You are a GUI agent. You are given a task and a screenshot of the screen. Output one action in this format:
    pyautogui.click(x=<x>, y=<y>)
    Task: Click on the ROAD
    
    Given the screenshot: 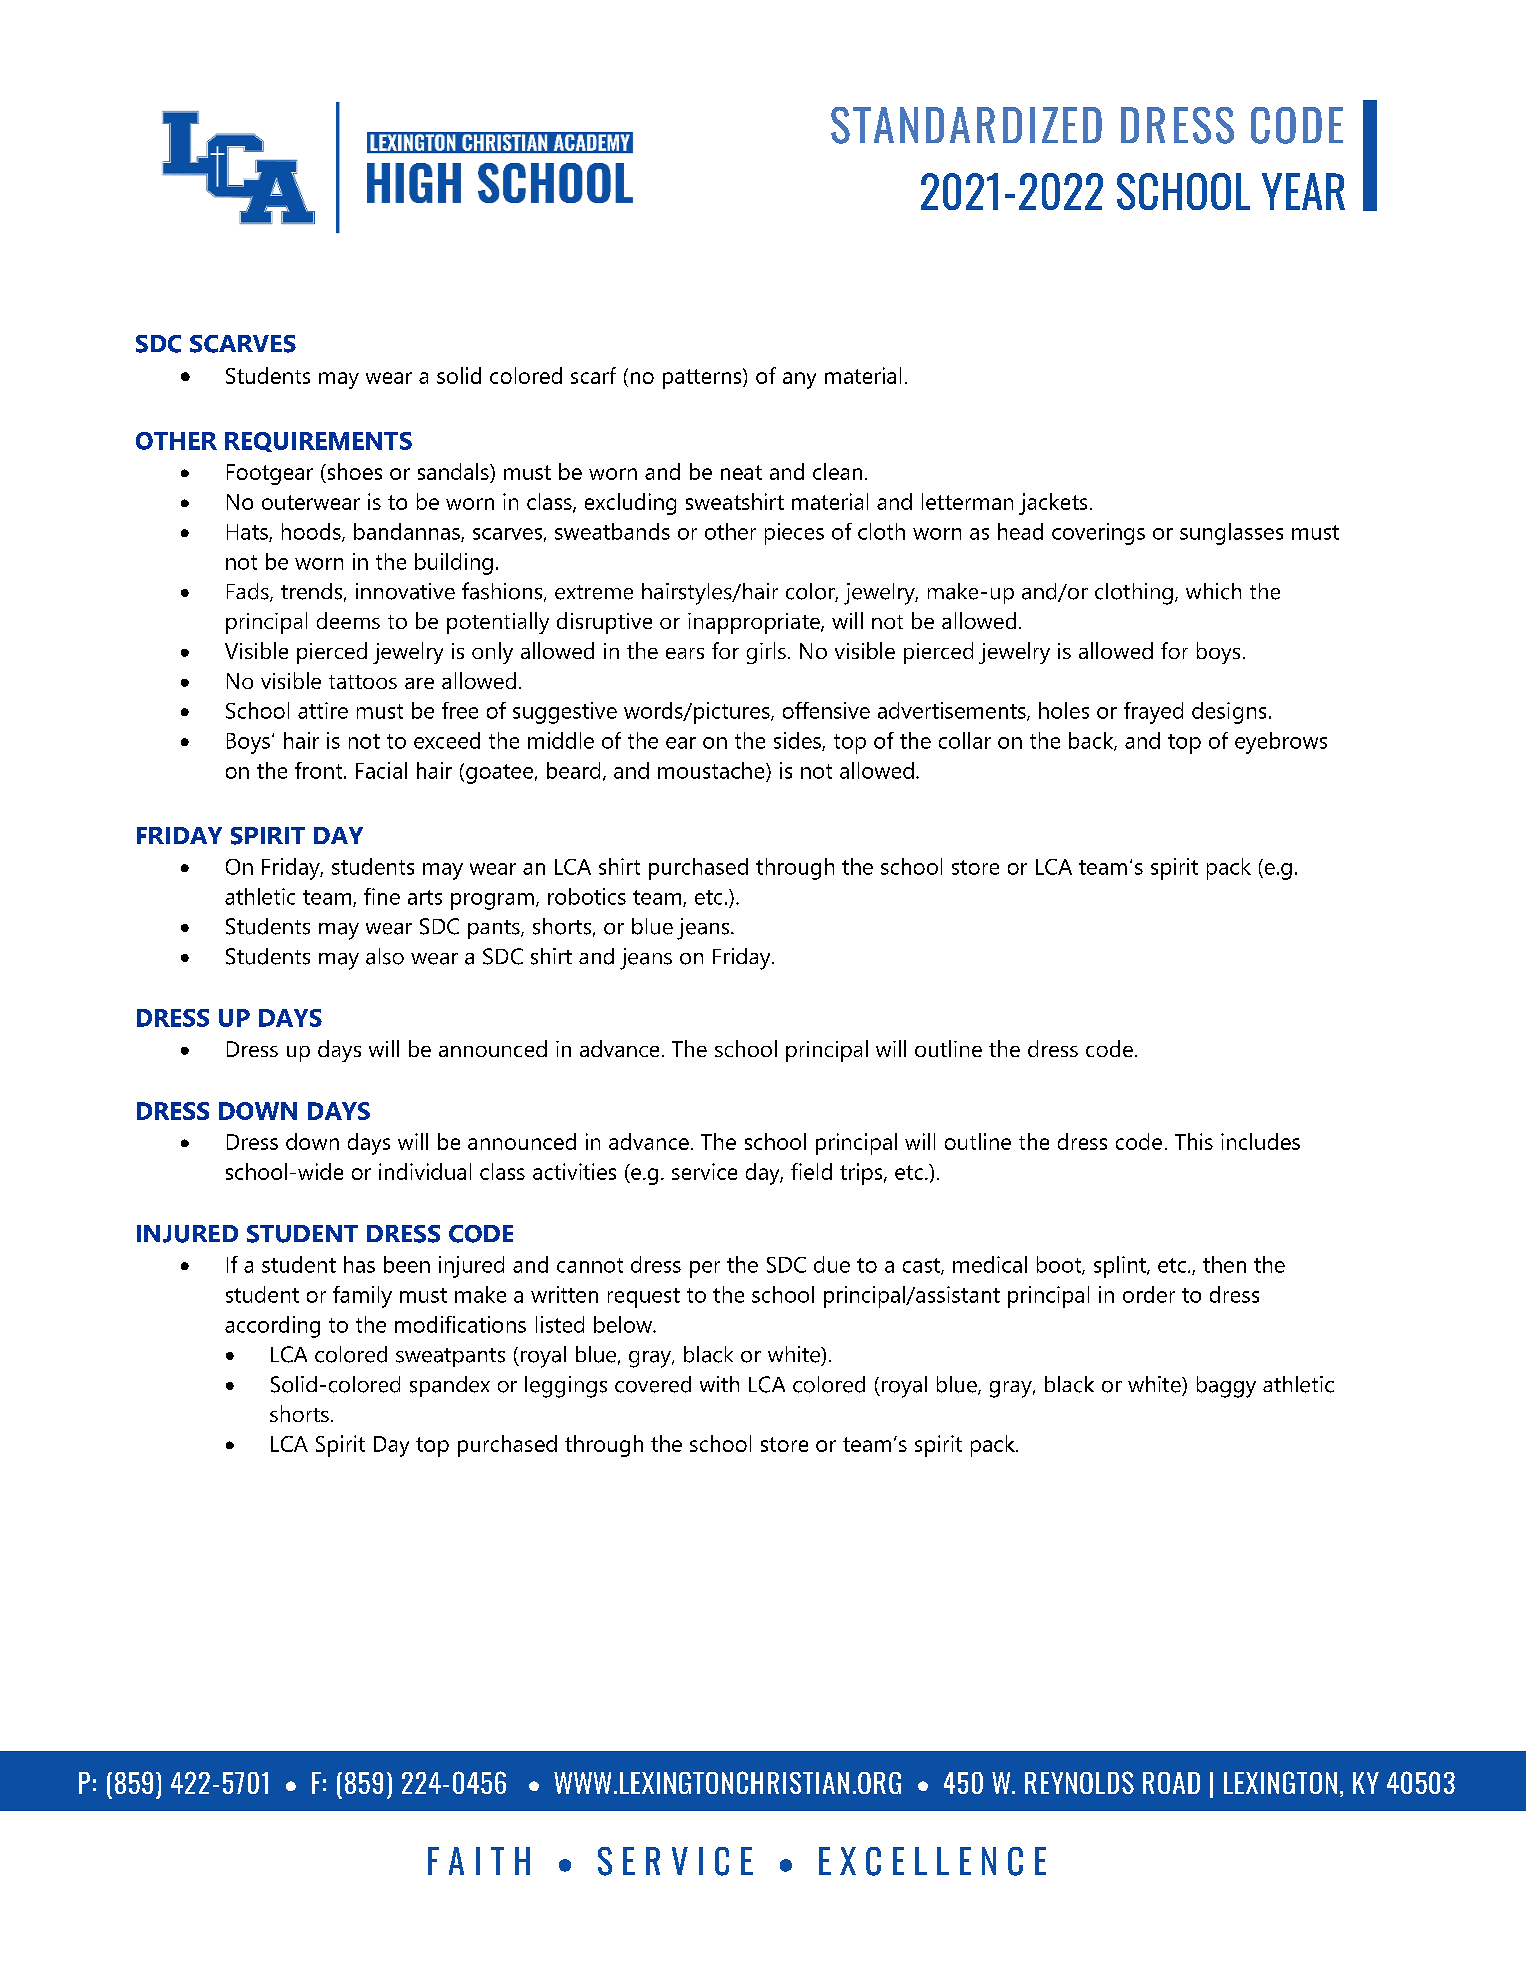 What is the action you would take?
    pyautogui.click(x=1171, y=1783)
